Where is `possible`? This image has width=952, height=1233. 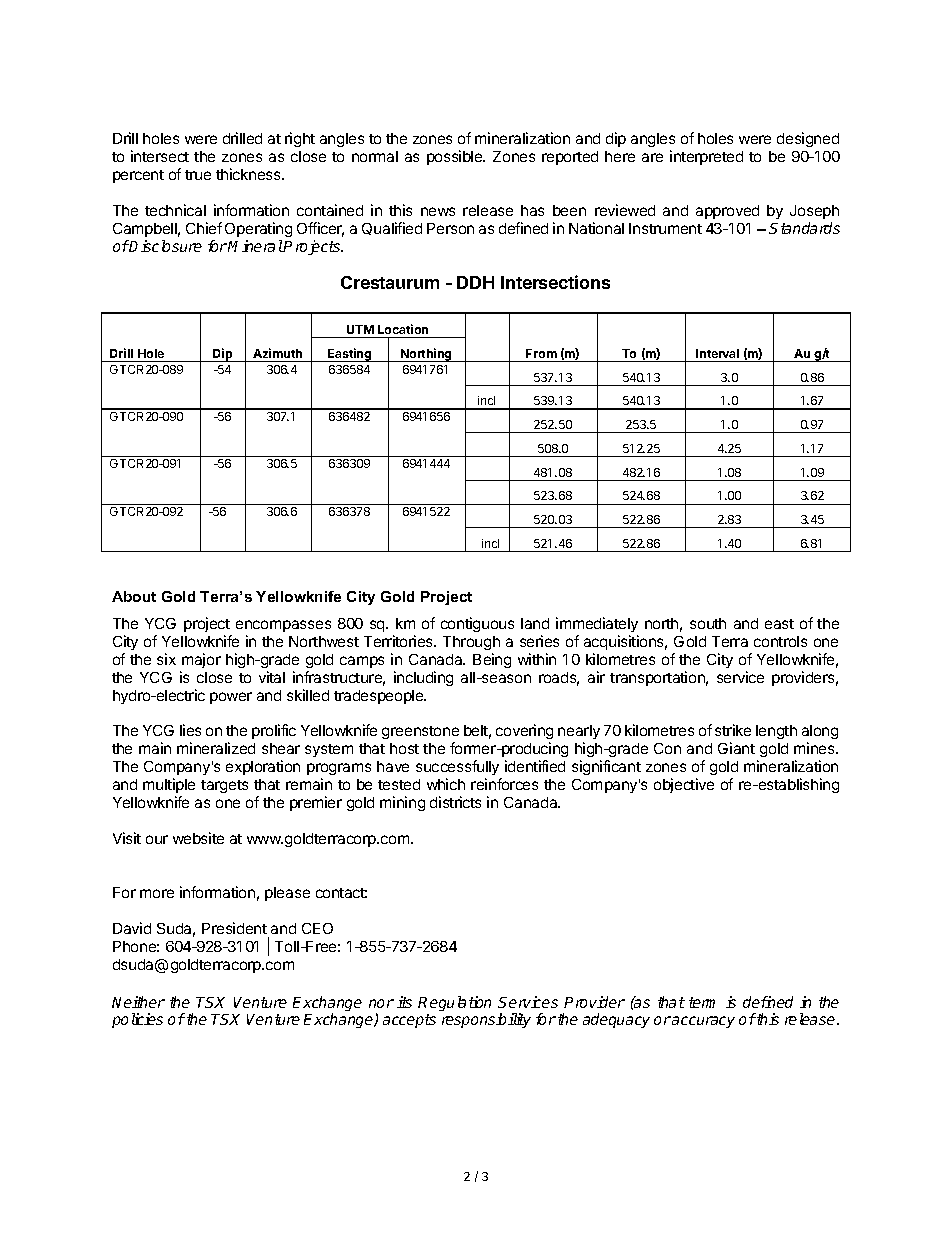 possible is located at coordinates (456, 157).
